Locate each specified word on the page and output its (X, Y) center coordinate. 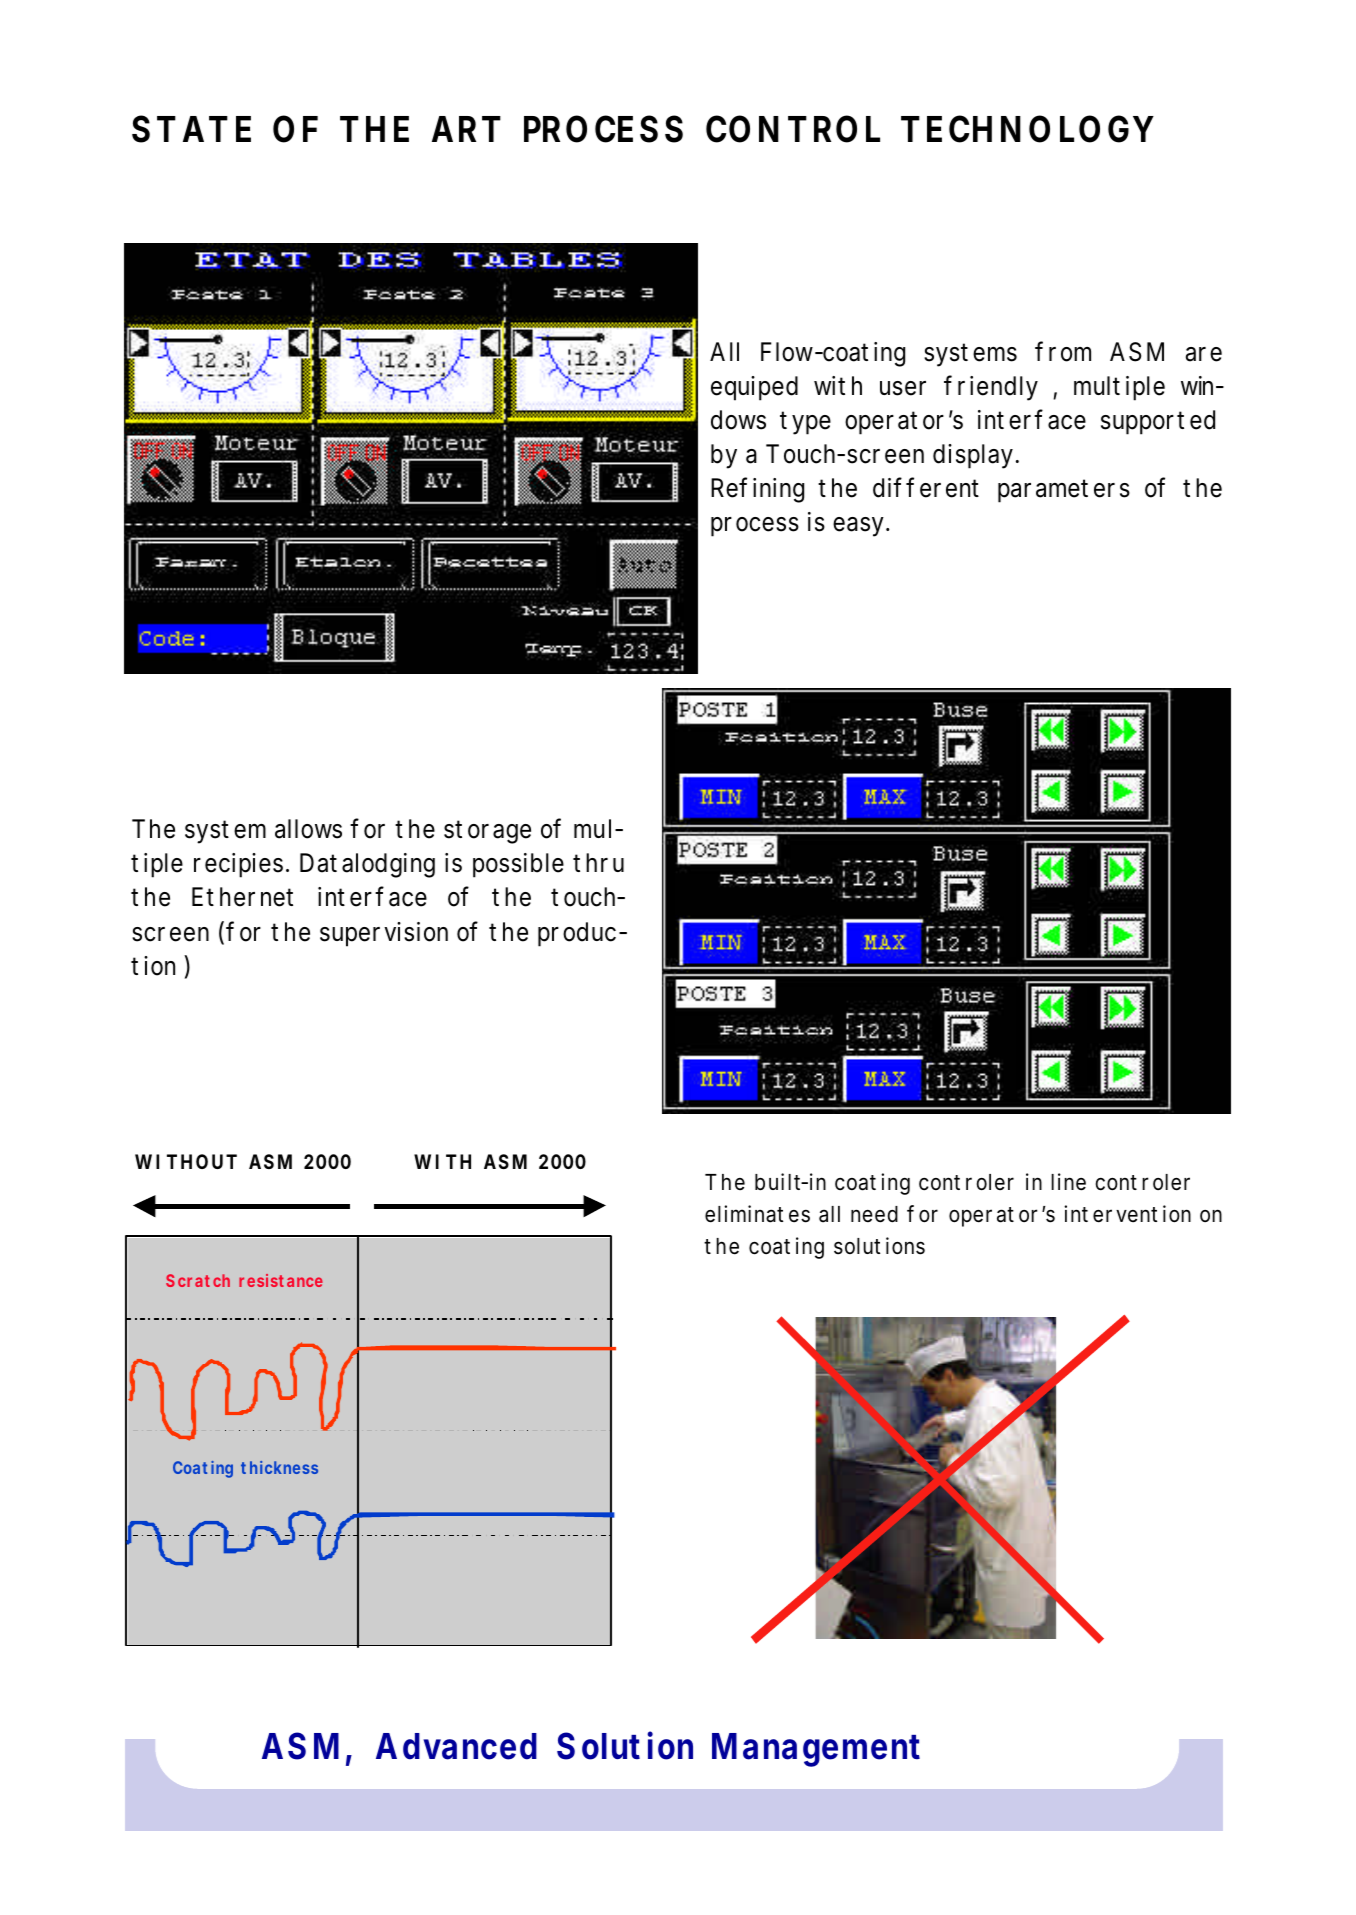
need (874, 1214)
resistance (281, 1280)
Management (816, 1750)
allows (308, 829)
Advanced (456, 1746)
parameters (1064, 491)
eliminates (757, 1214)
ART (466, 129)
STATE (191, 129)
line (1068, 1182)
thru (598, 862)
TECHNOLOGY (1027, 129)
